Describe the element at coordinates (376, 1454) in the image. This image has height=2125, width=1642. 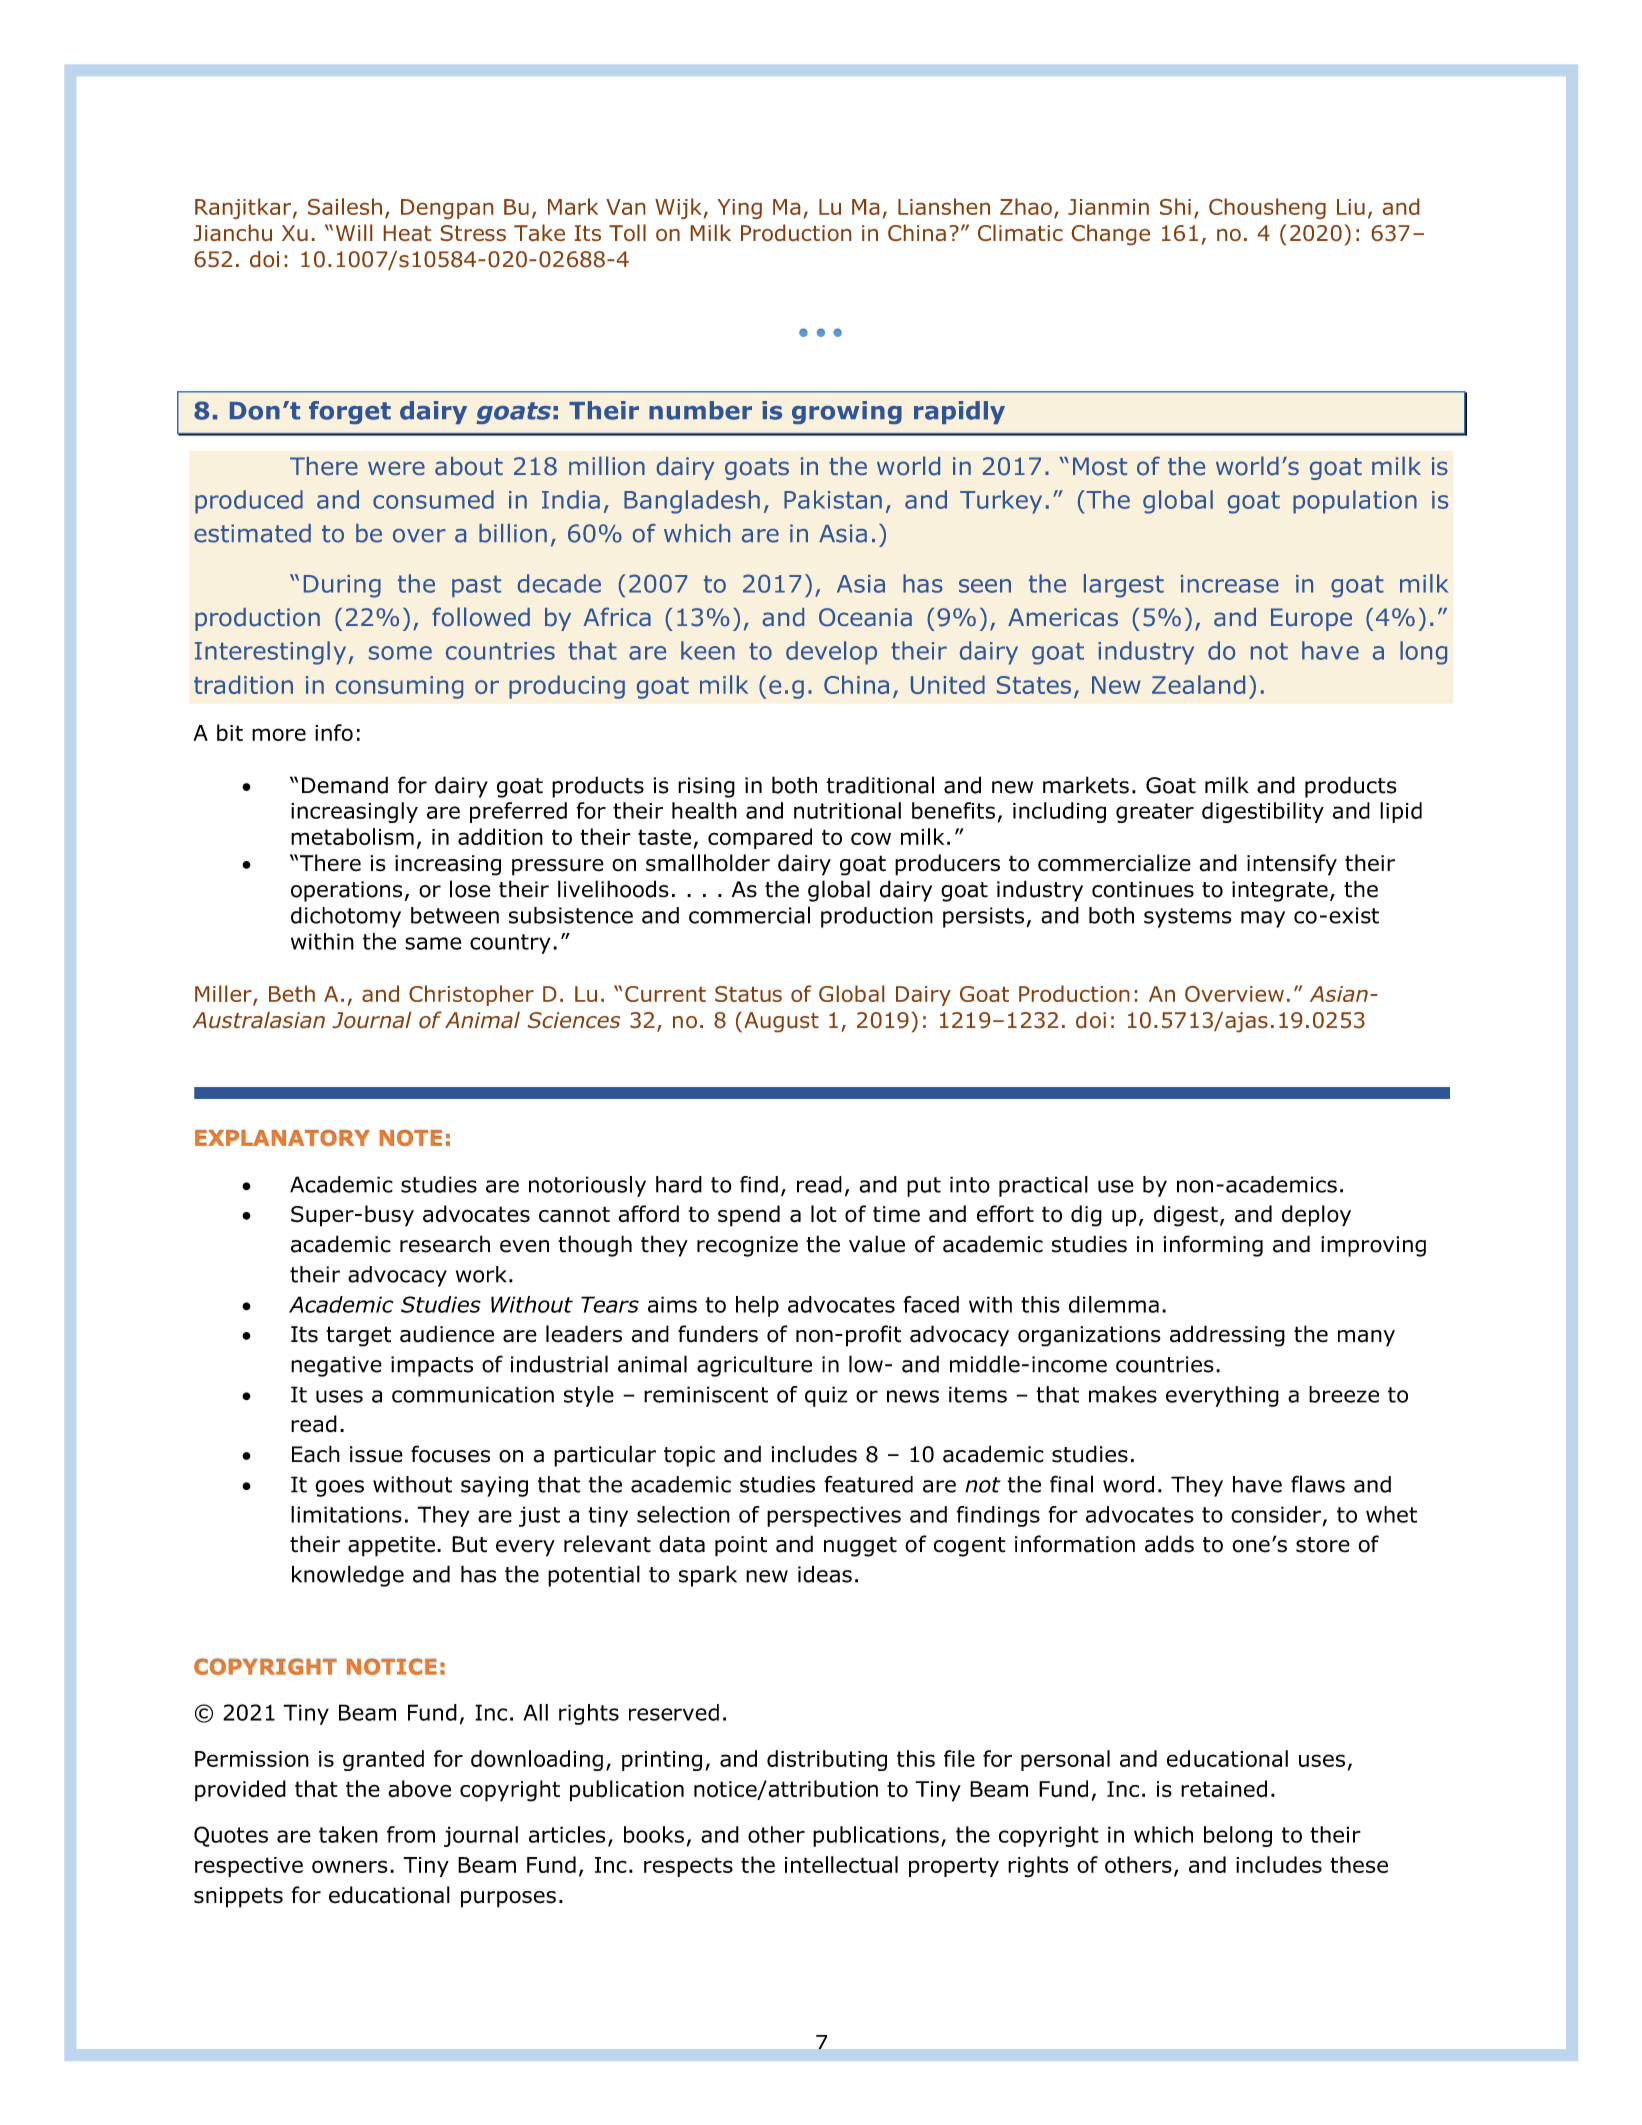
I see `issue` at that location.
